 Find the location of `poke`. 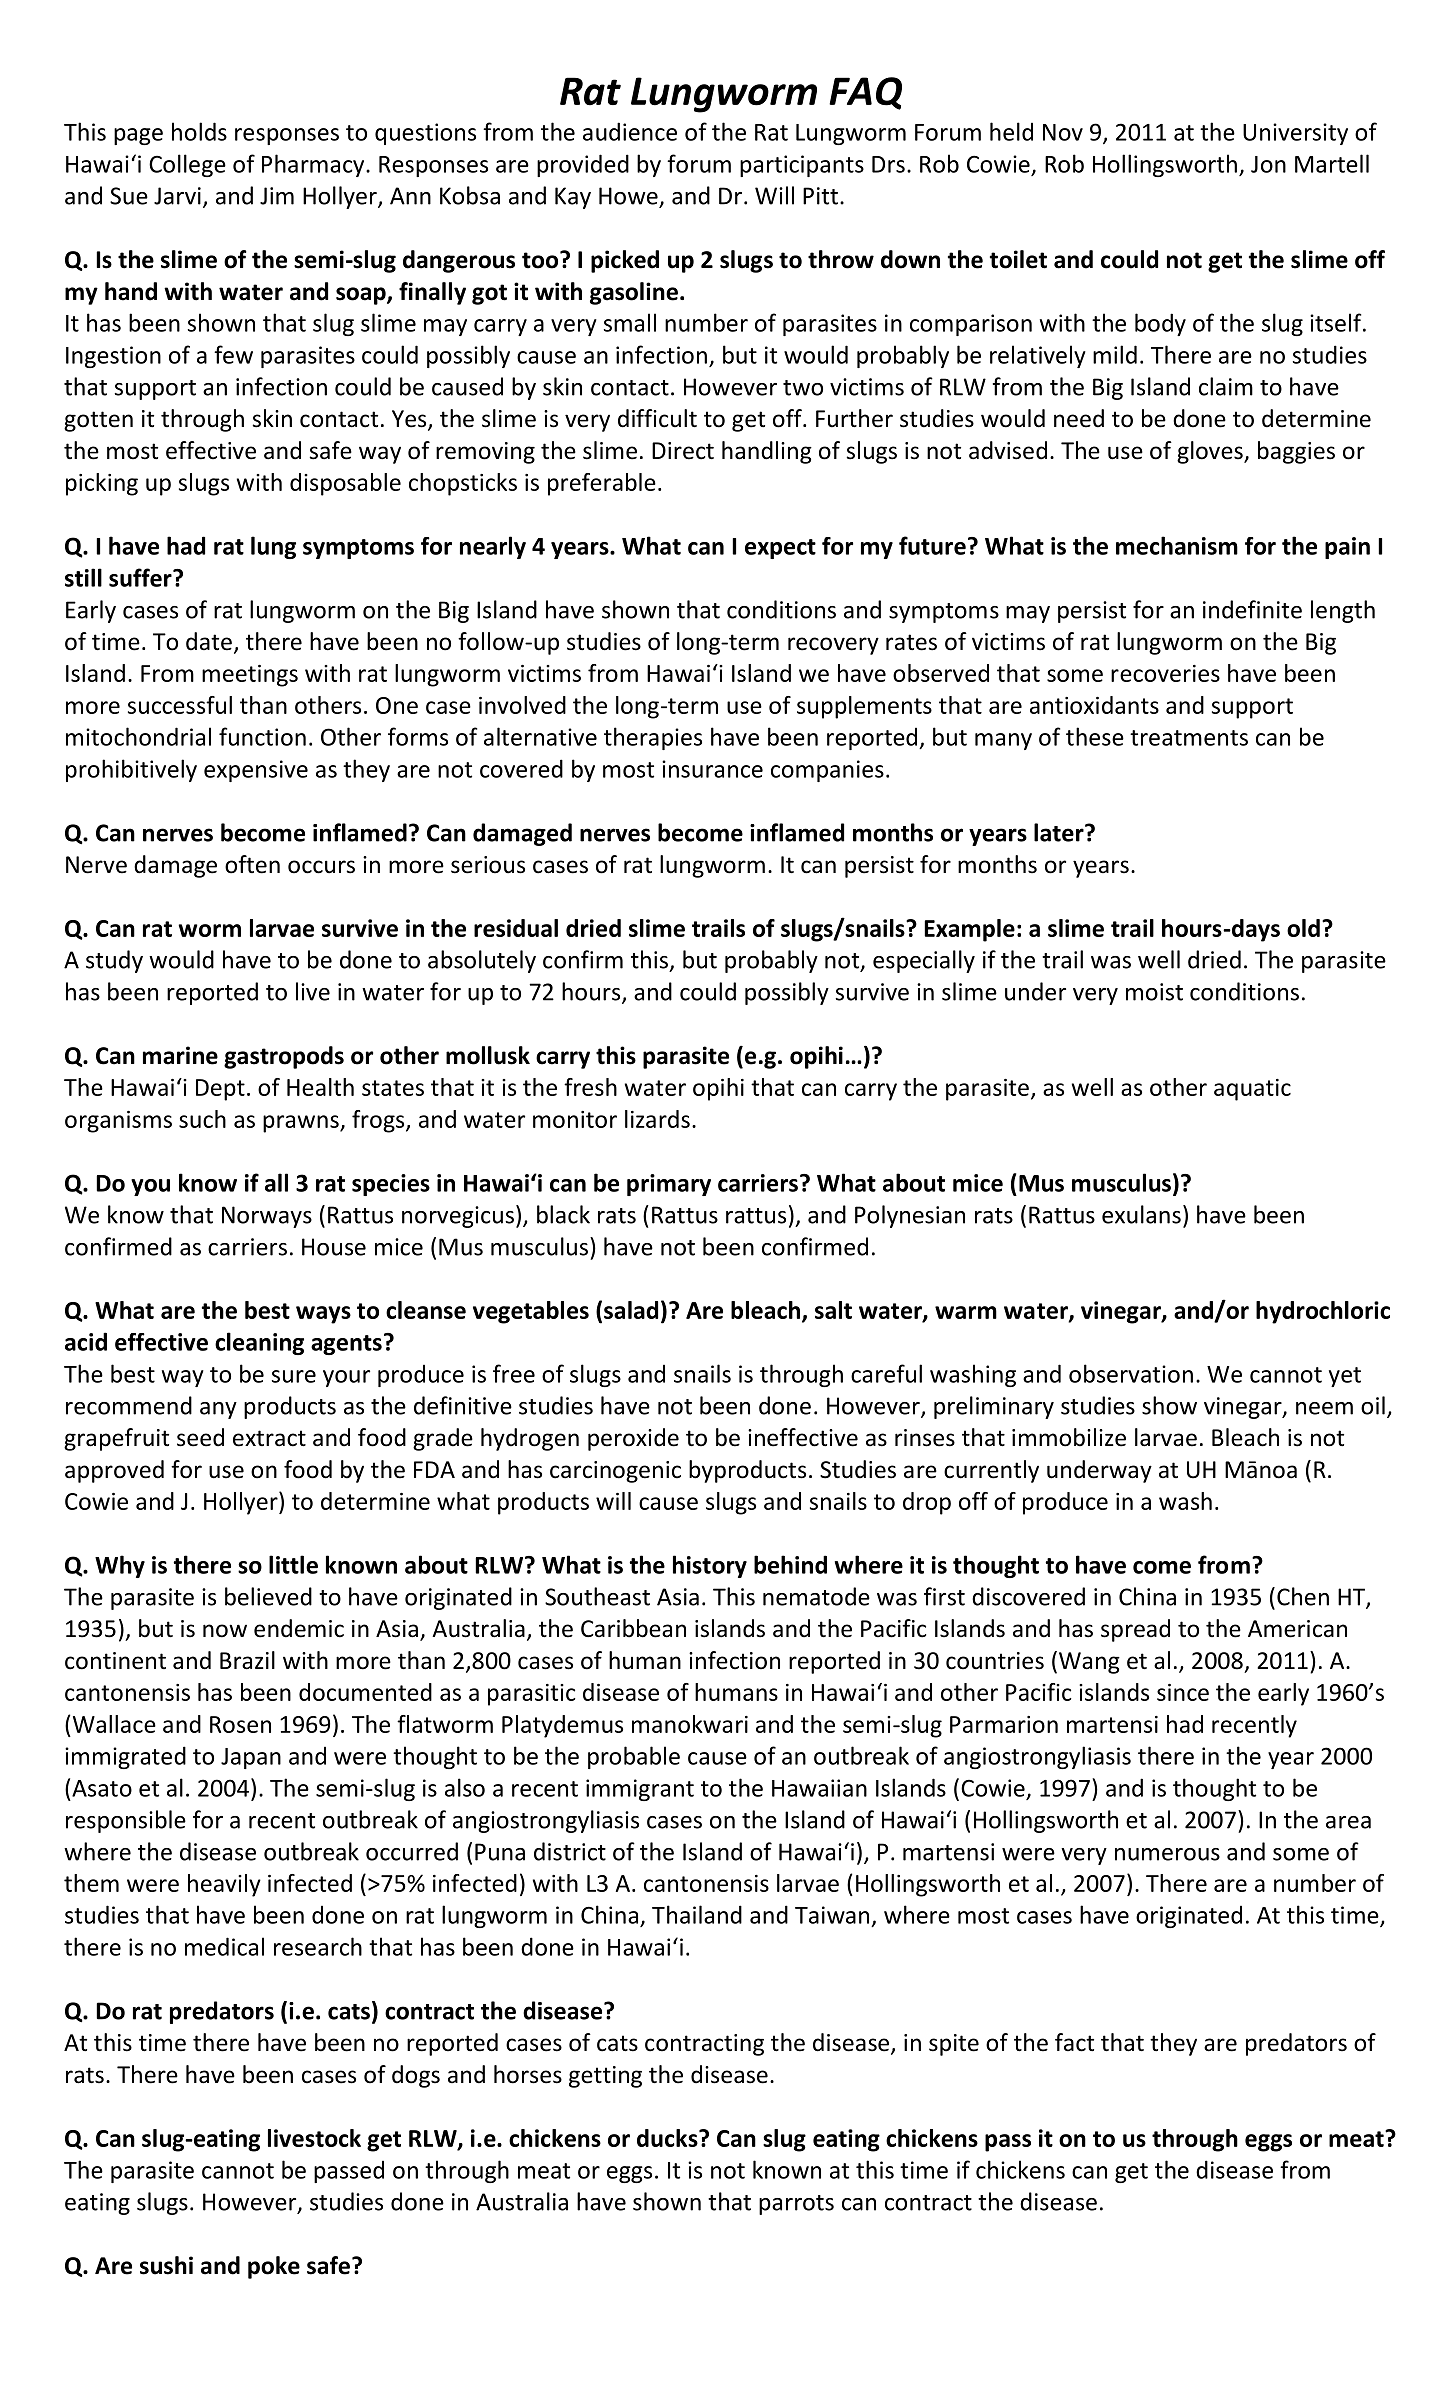

poke is located at coordinates (274, 2267).
